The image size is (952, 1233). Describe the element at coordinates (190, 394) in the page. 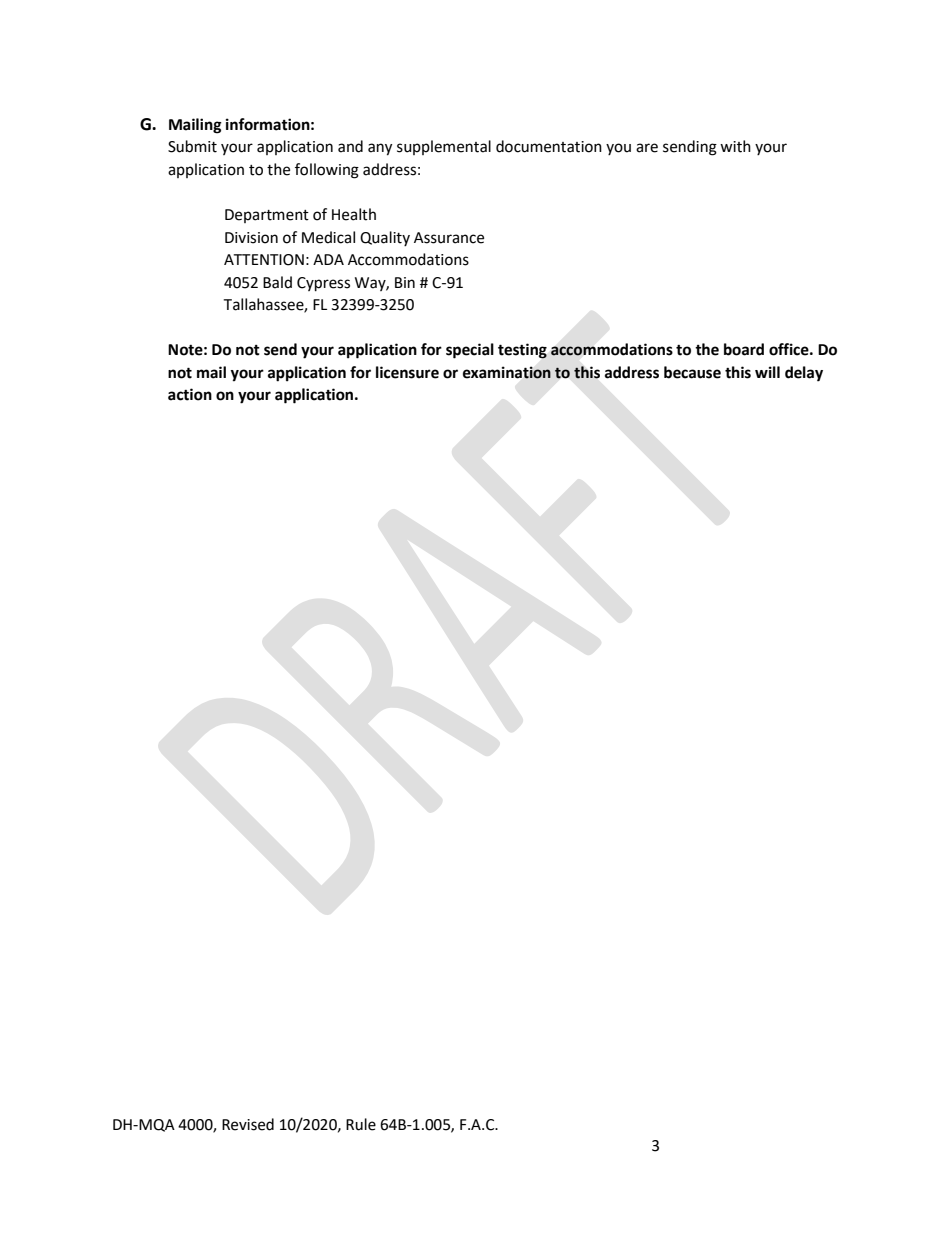

I see `action` at that location.
